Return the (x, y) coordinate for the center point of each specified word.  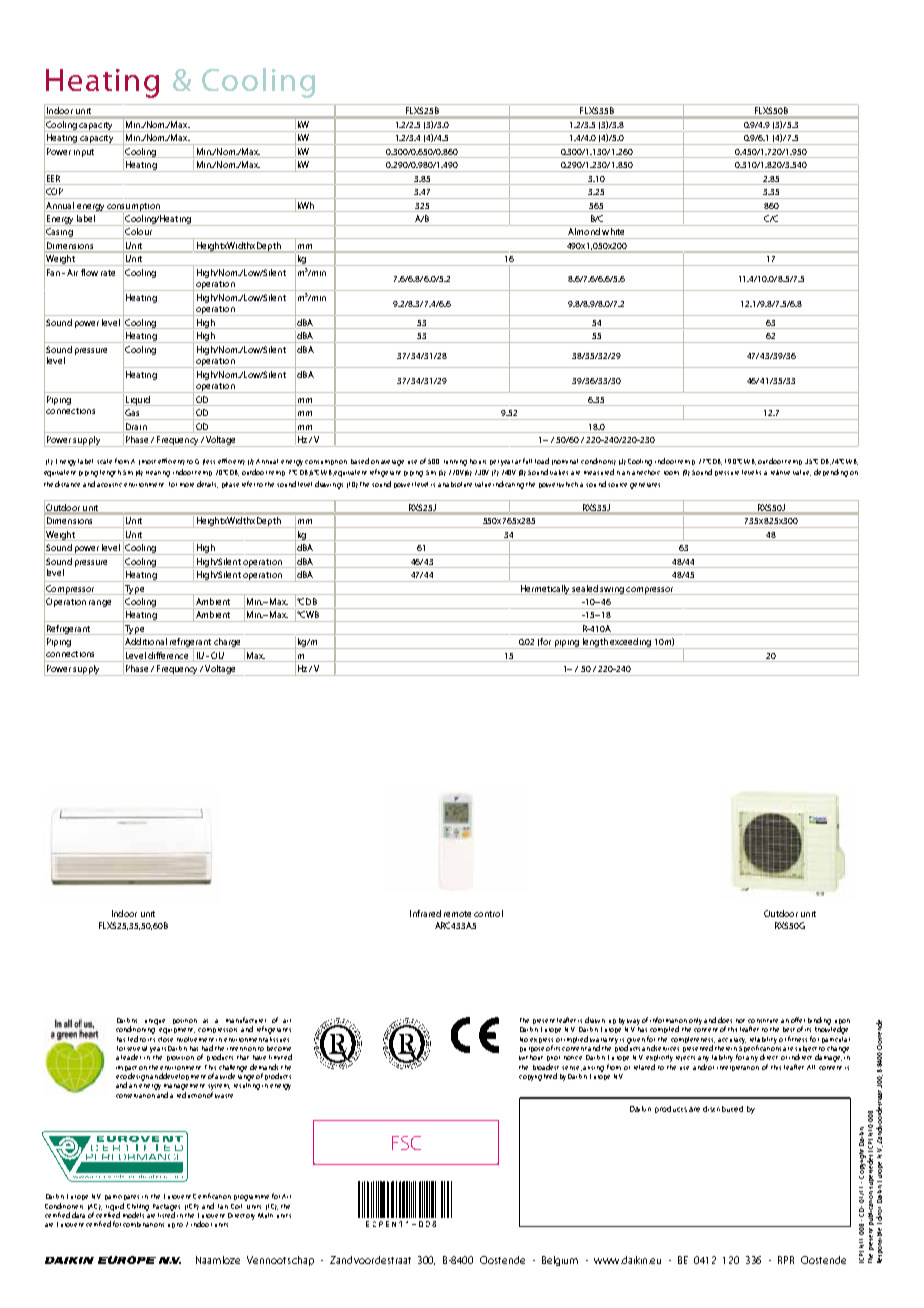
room (671, 473)
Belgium (560, 1261)
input (84, 153)
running (455, 463)
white (613, 231)
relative (780, 472)
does (725, 1020)
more (187, 485)
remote (457, 914)
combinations (143, 1224)
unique (155, 1022)
